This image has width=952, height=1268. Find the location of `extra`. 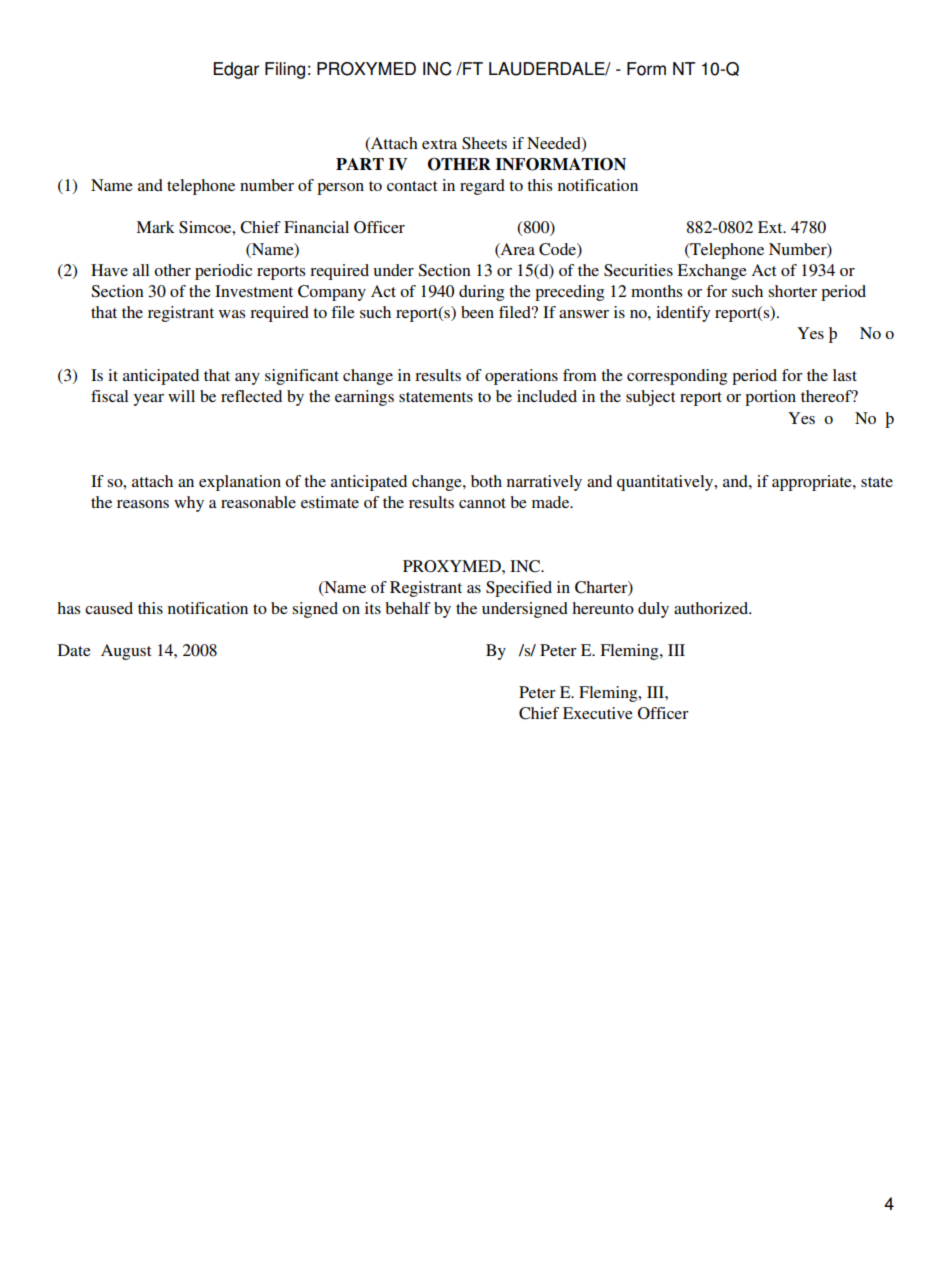

extra is located at coordinates (439, 144).
